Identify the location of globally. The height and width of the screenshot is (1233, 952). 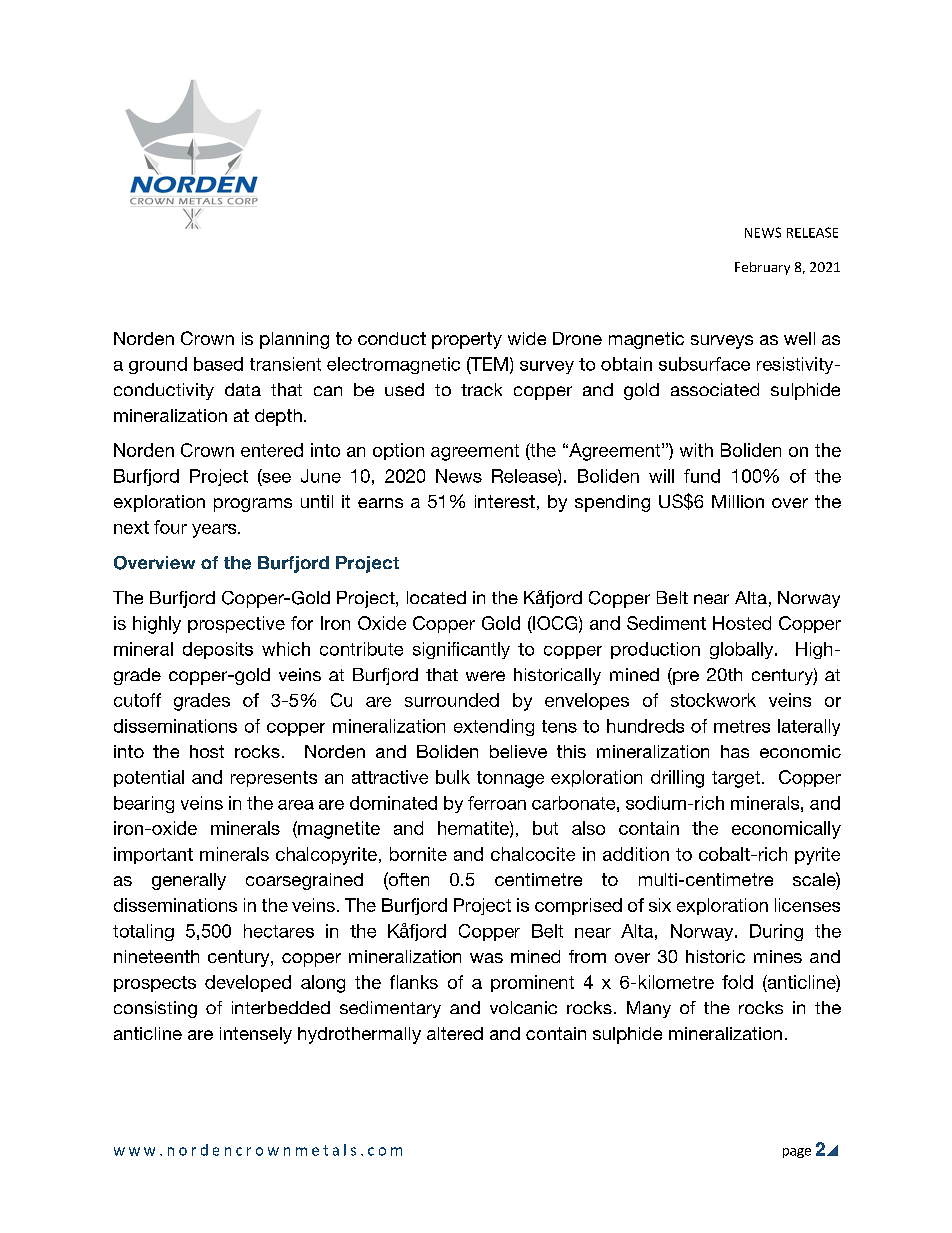
(743, 650).
